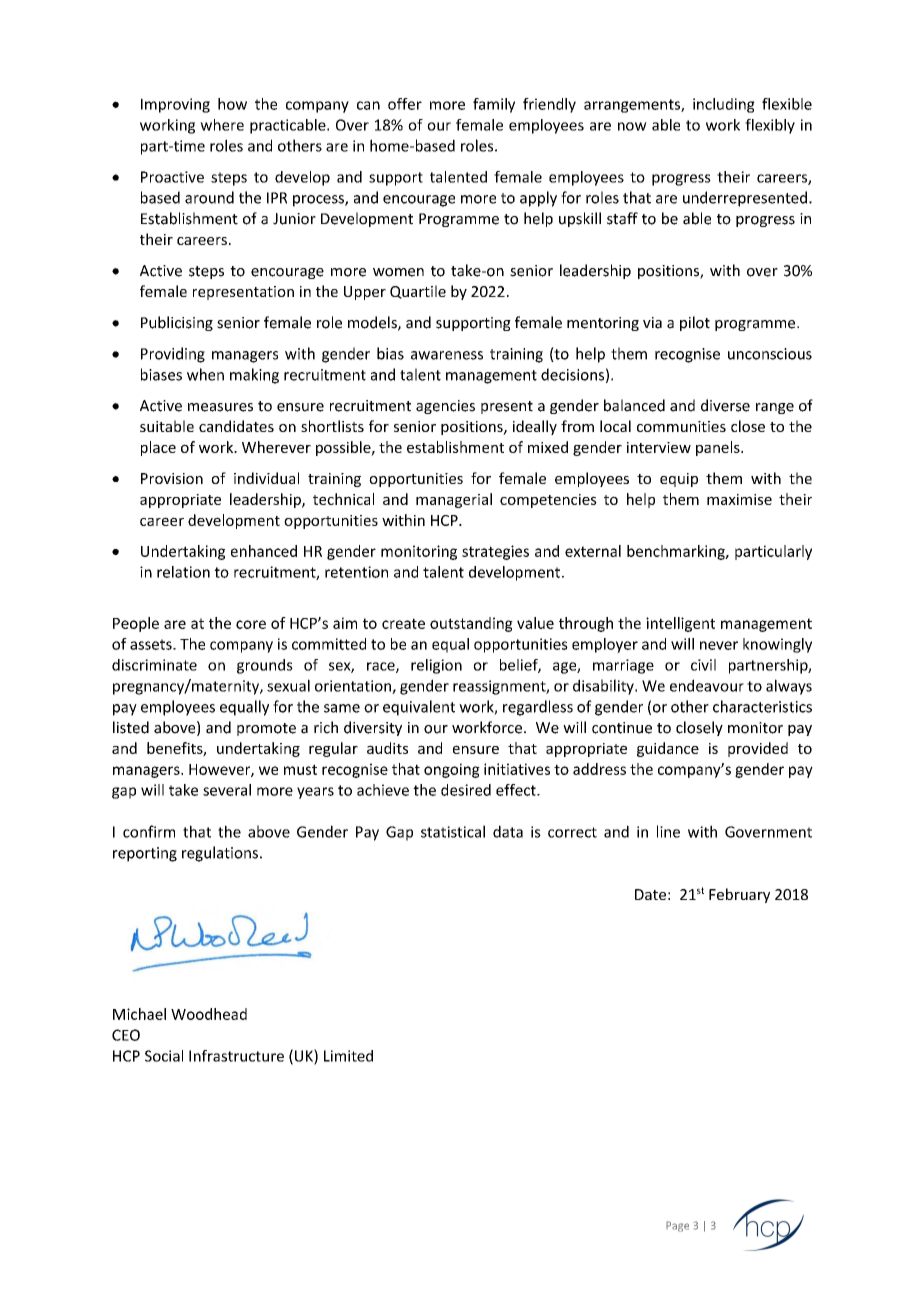  Describe the element at coordinates (724, 105) in the document. I see `including` at that location.
